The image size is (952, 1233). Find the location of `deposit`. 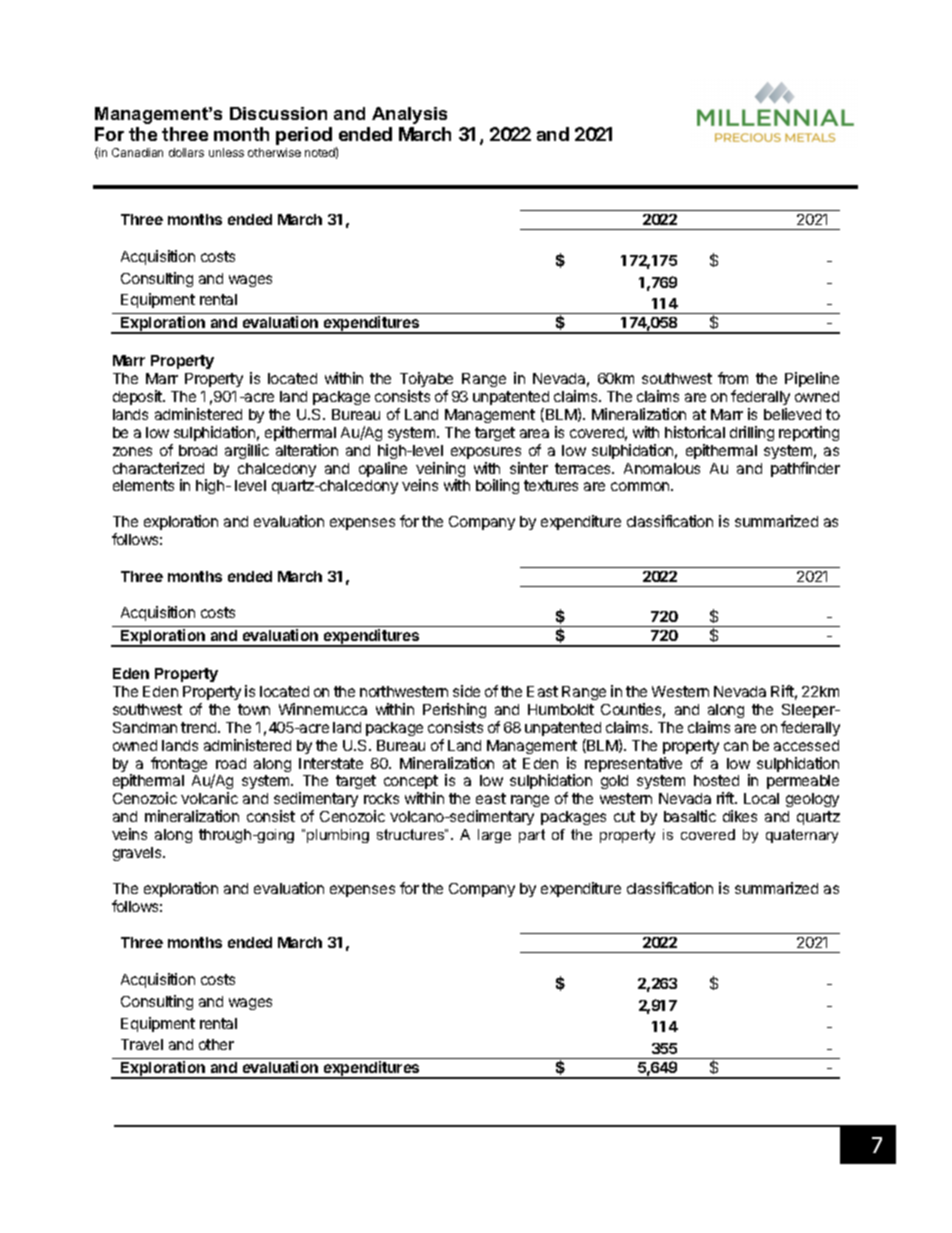

deposit is located at coordinates (138, 397).
